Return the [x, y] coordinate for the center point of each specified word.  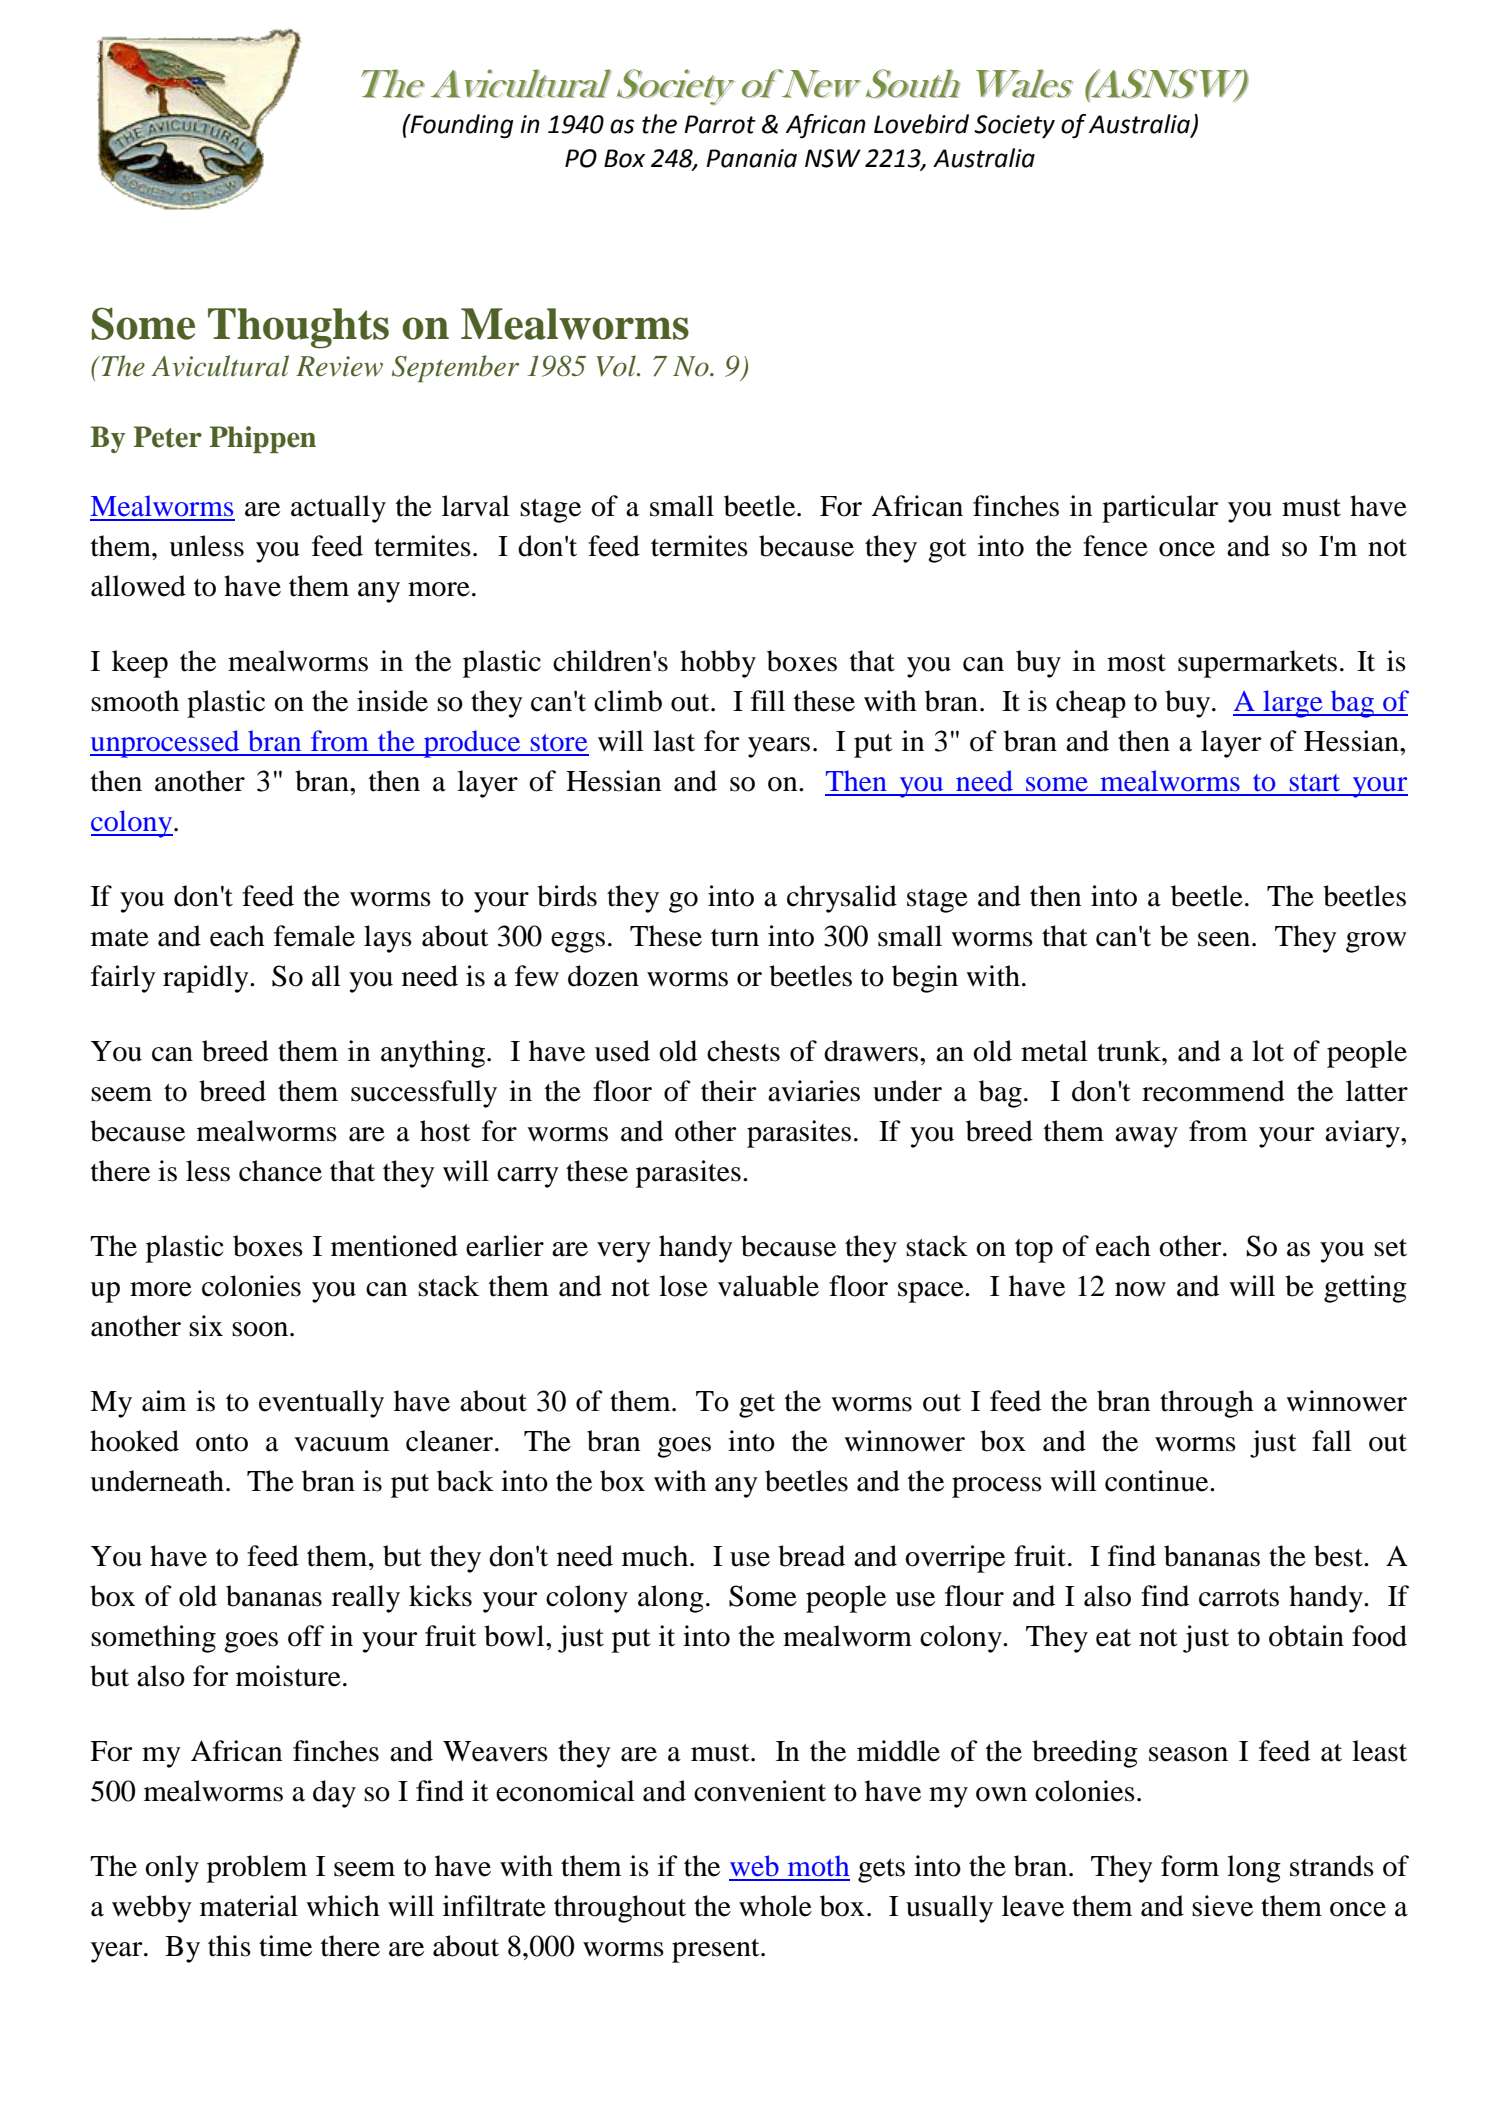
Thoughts [298, 328]
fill [768, 700]
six [206, 1326]
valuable [768, 1286]
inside [392, 701]
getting [1365, 1289]
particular [1160, 509]
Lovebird [921, 124]
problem [257, 1869]
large [1293, 704]
